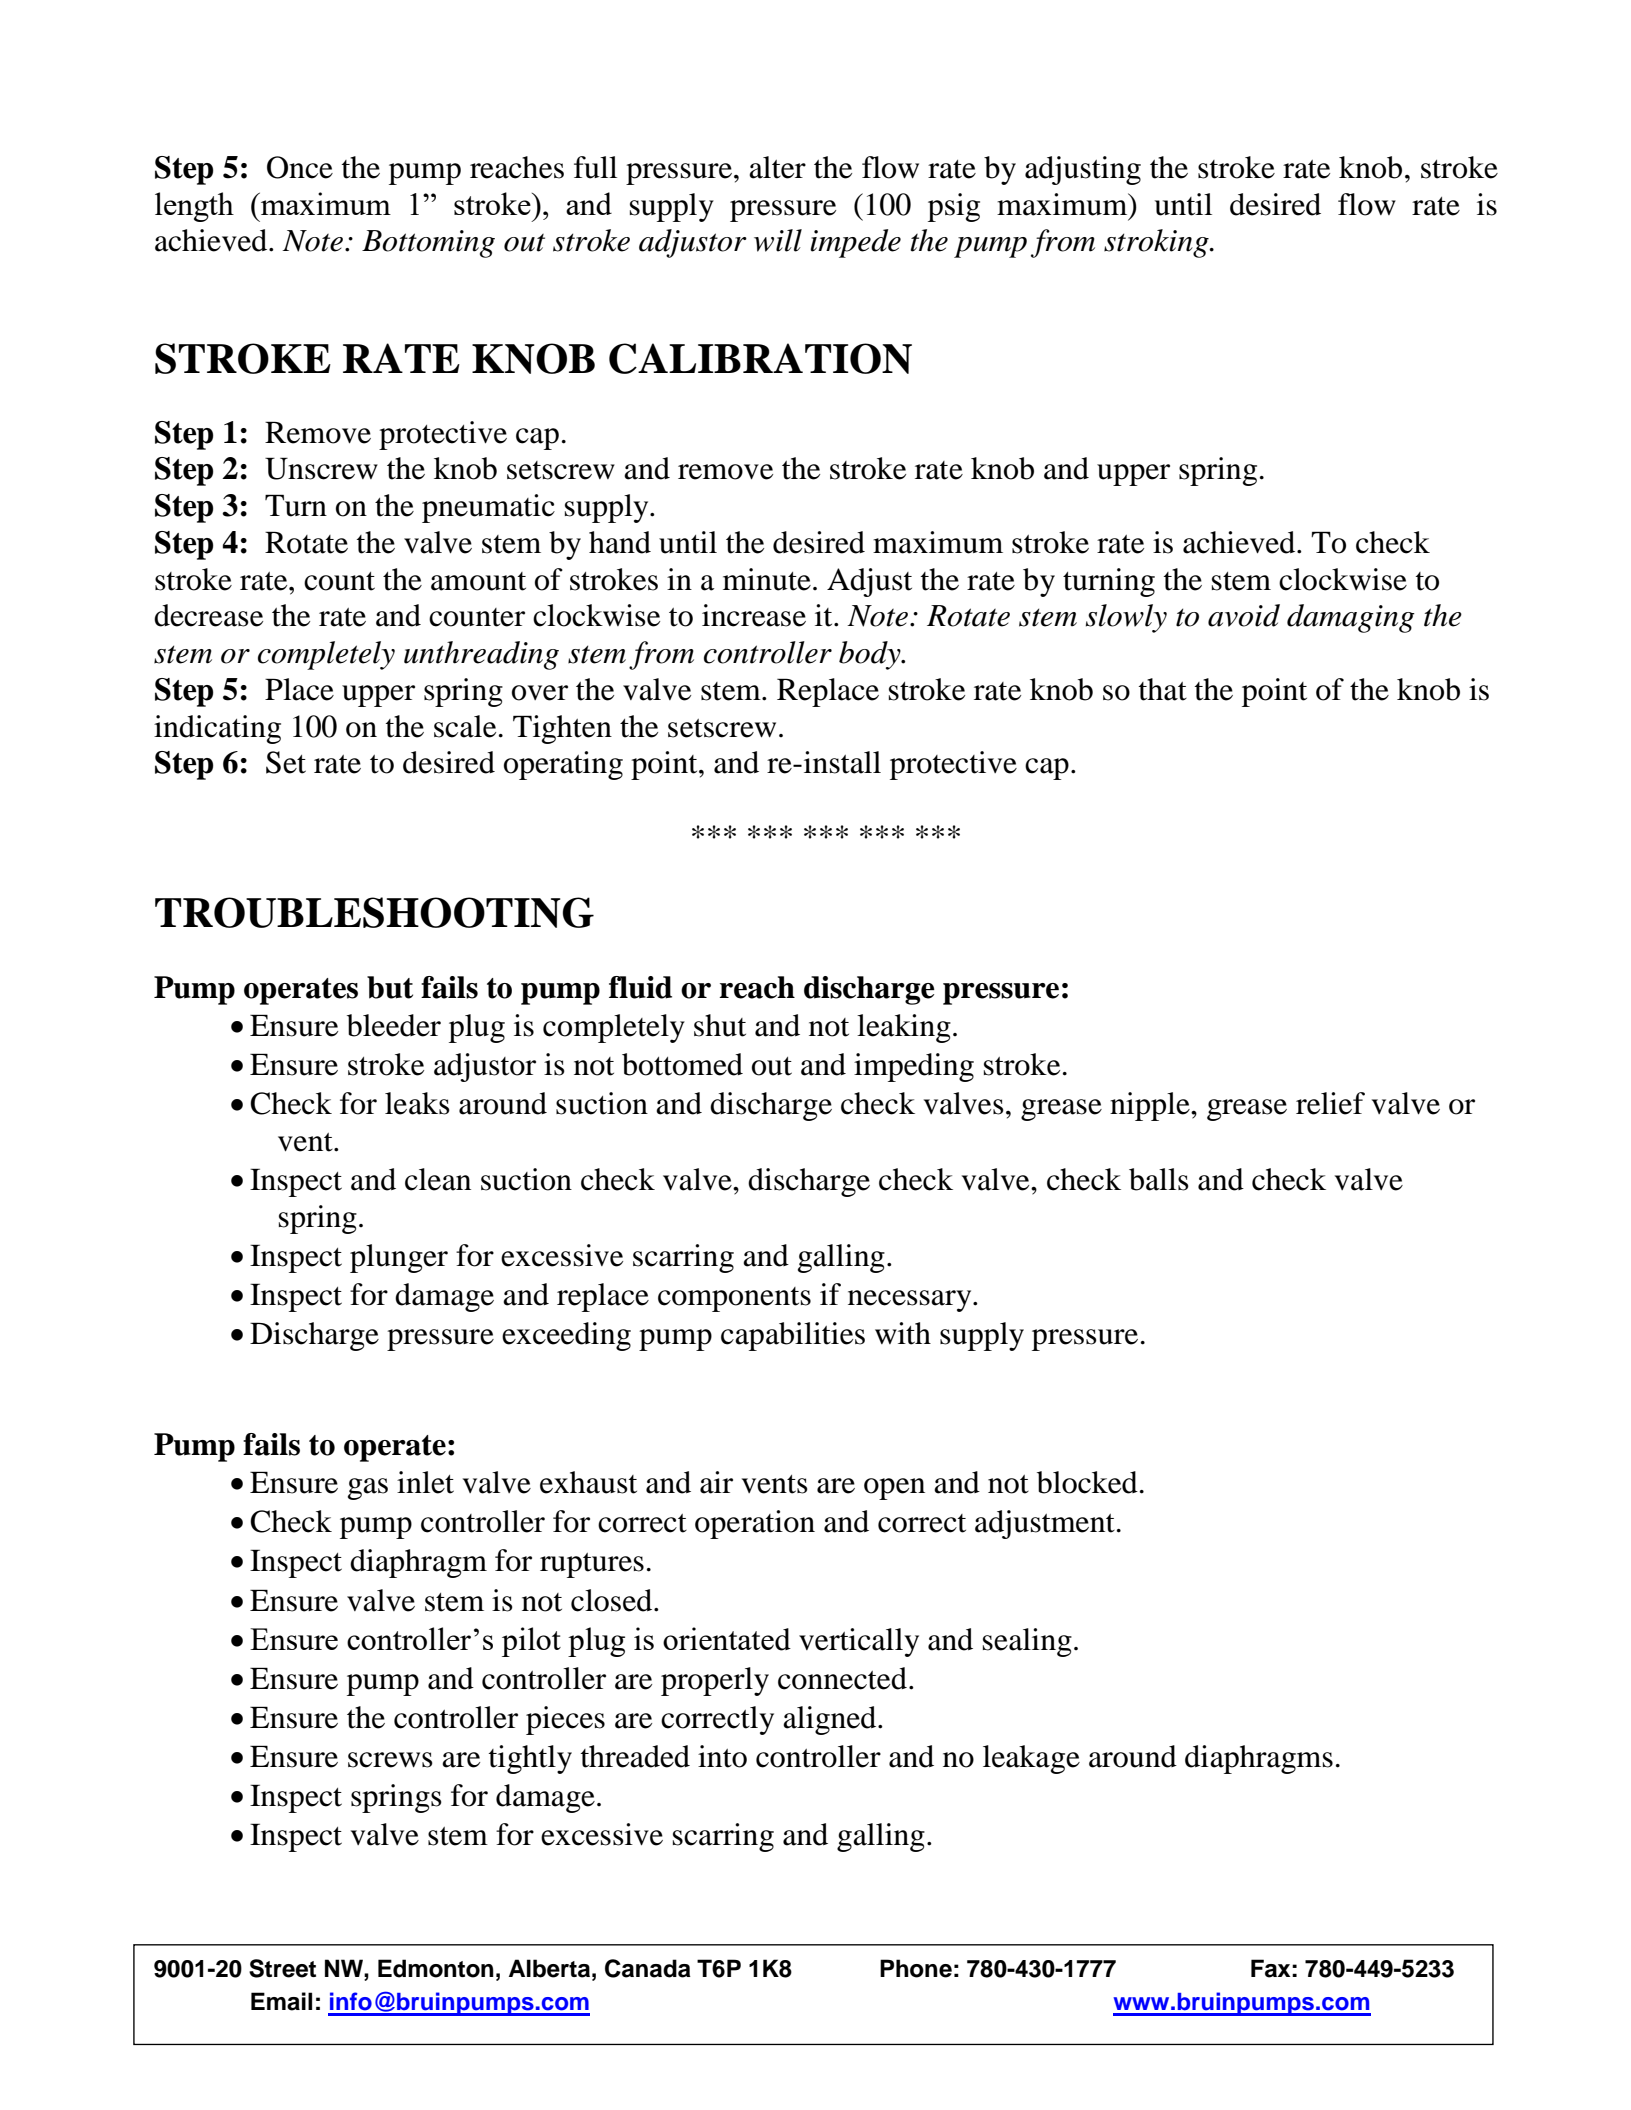 This page has width=1631, height=2110. What do you see at coordinates (368, 1489) in the page?
I see `gas` at bounding box center [368, 1489].
